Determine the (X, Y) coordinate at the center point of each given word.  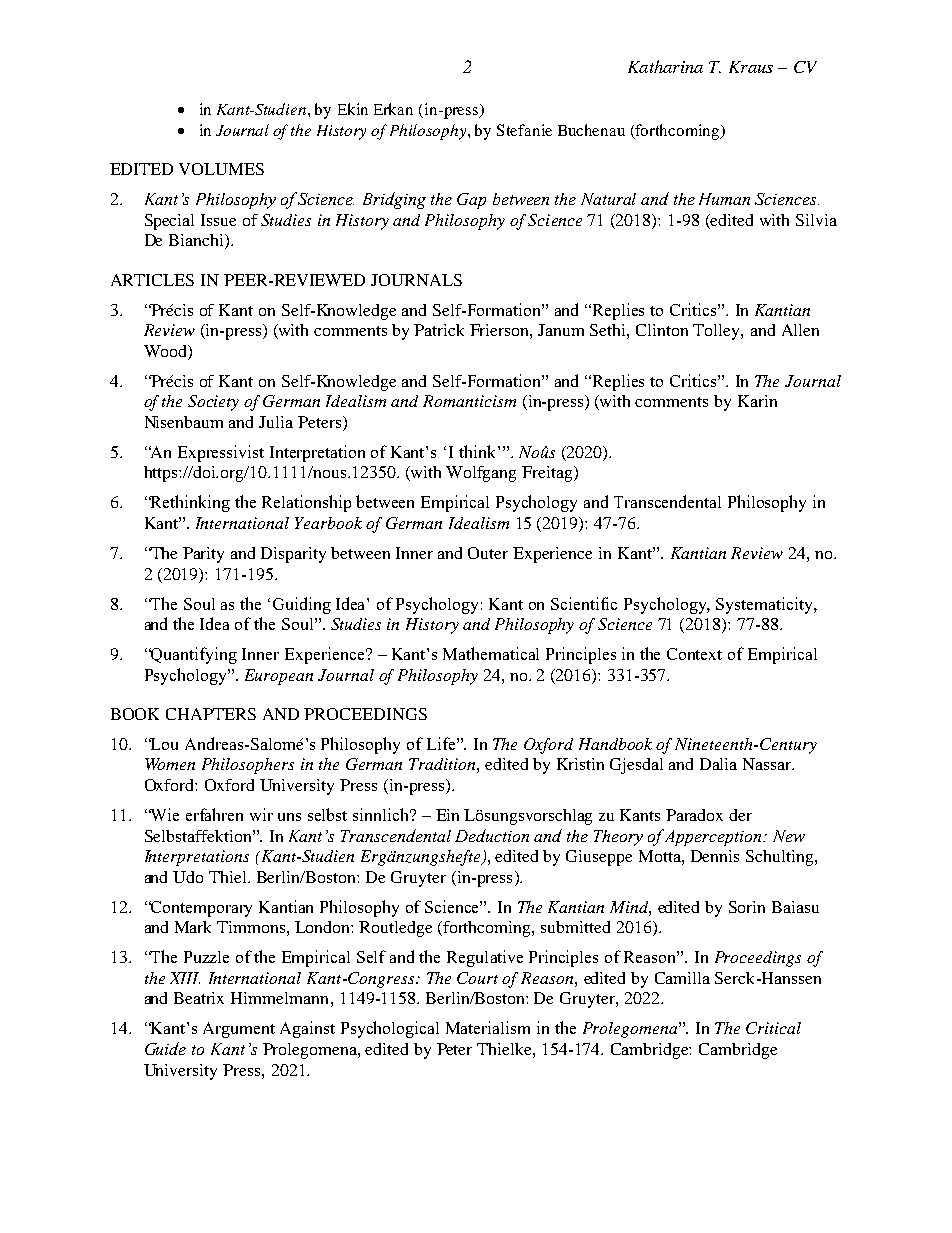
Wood (166, 352)
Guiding (302, 605)
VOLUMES (221, 169)
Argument (239, 1030)
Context (694, 654)
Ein (447, 815)
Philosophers (248, 766)
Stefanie (524, 130)
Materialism (488, 1027)
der (740, 815)
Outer (488, 553)
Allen (800, 330)
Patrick (439, 330)
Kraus (751, 67)
